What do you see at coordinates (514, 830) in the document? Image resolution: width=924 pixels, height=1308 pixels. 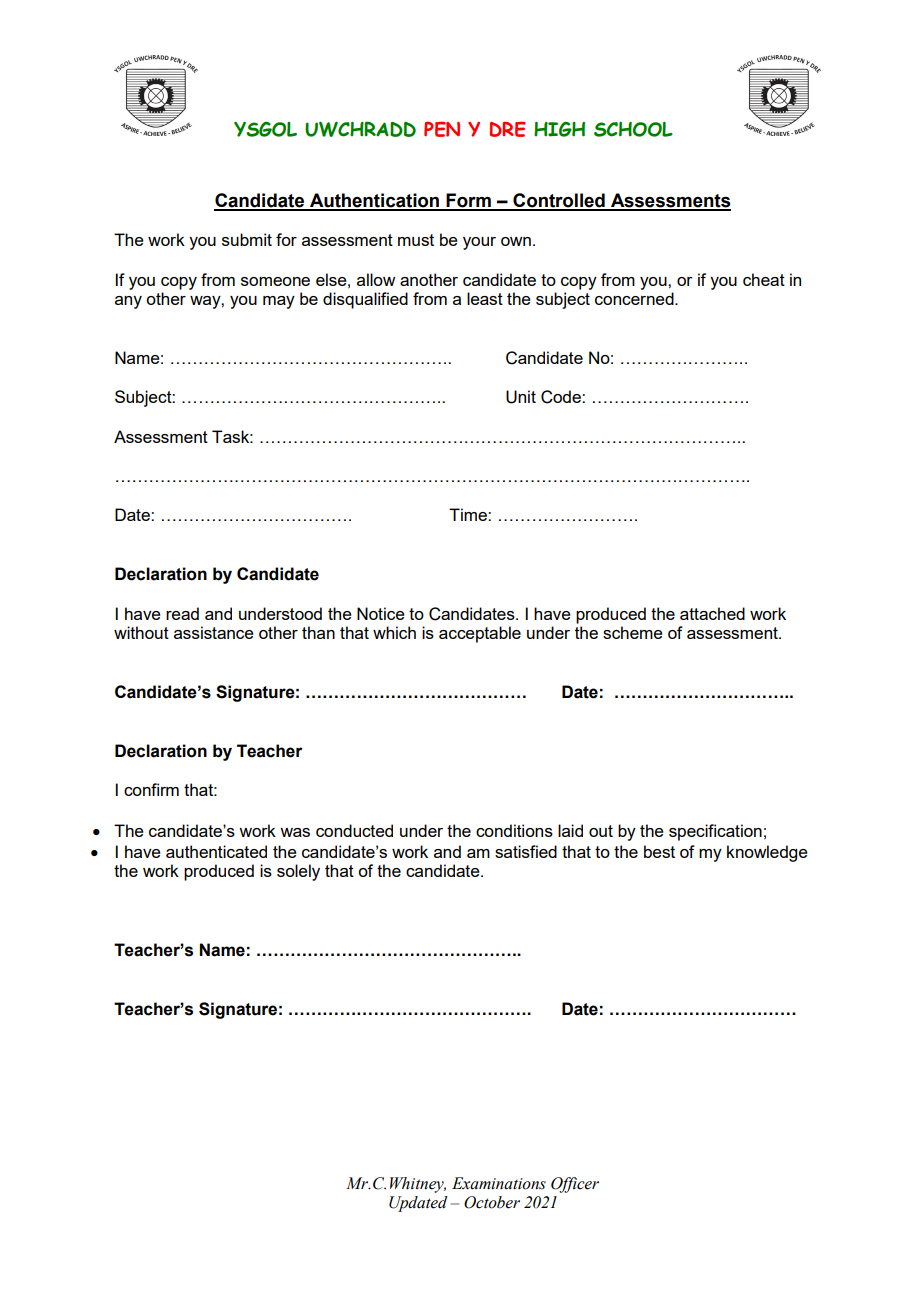 I see `conditions` at bounding box center [514, 830].
